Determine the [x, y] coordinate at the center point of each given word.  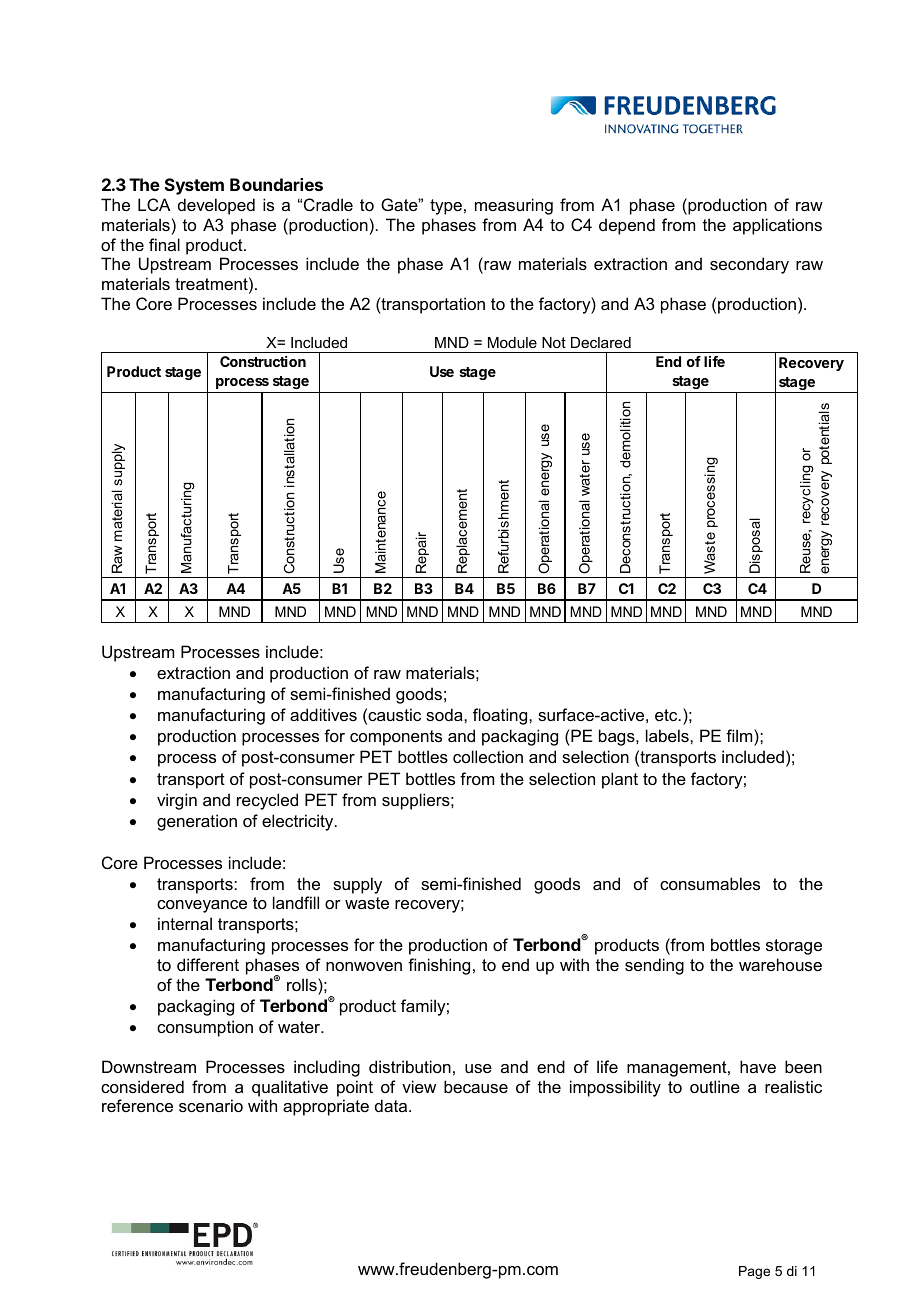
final [164, 244]
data [392, 1105]
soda [445, 714]
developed [216, 206]
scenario [211, 1105]
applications [777, 226]
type [446, 207]
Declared [601, 342]
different [208, 964]
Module [512, 342]
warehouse [780, 964]
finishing [439, 966]
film [740, 735]
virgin [177, 801]
